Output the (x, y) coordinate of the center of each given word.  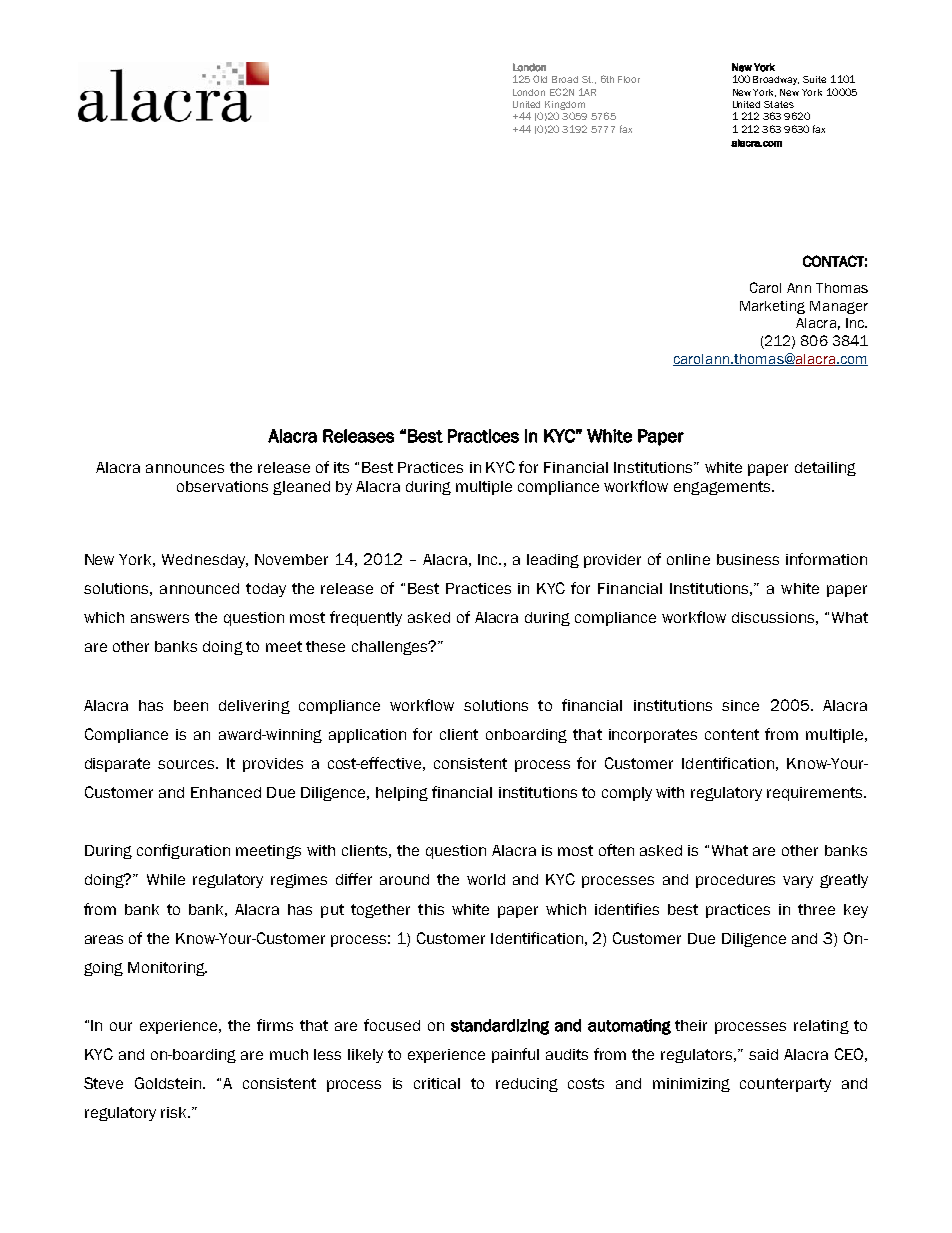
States (779, 104)
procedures (735, 881)
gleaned (301, 488)
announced (199, 588)
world (486, 879)
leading (553, 561)
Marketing (772, 307)
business (748, 559)
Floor (629, 79)
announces (185, 468)
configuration (183, 851)
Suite (814, 79)
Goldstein (169, 1083)
